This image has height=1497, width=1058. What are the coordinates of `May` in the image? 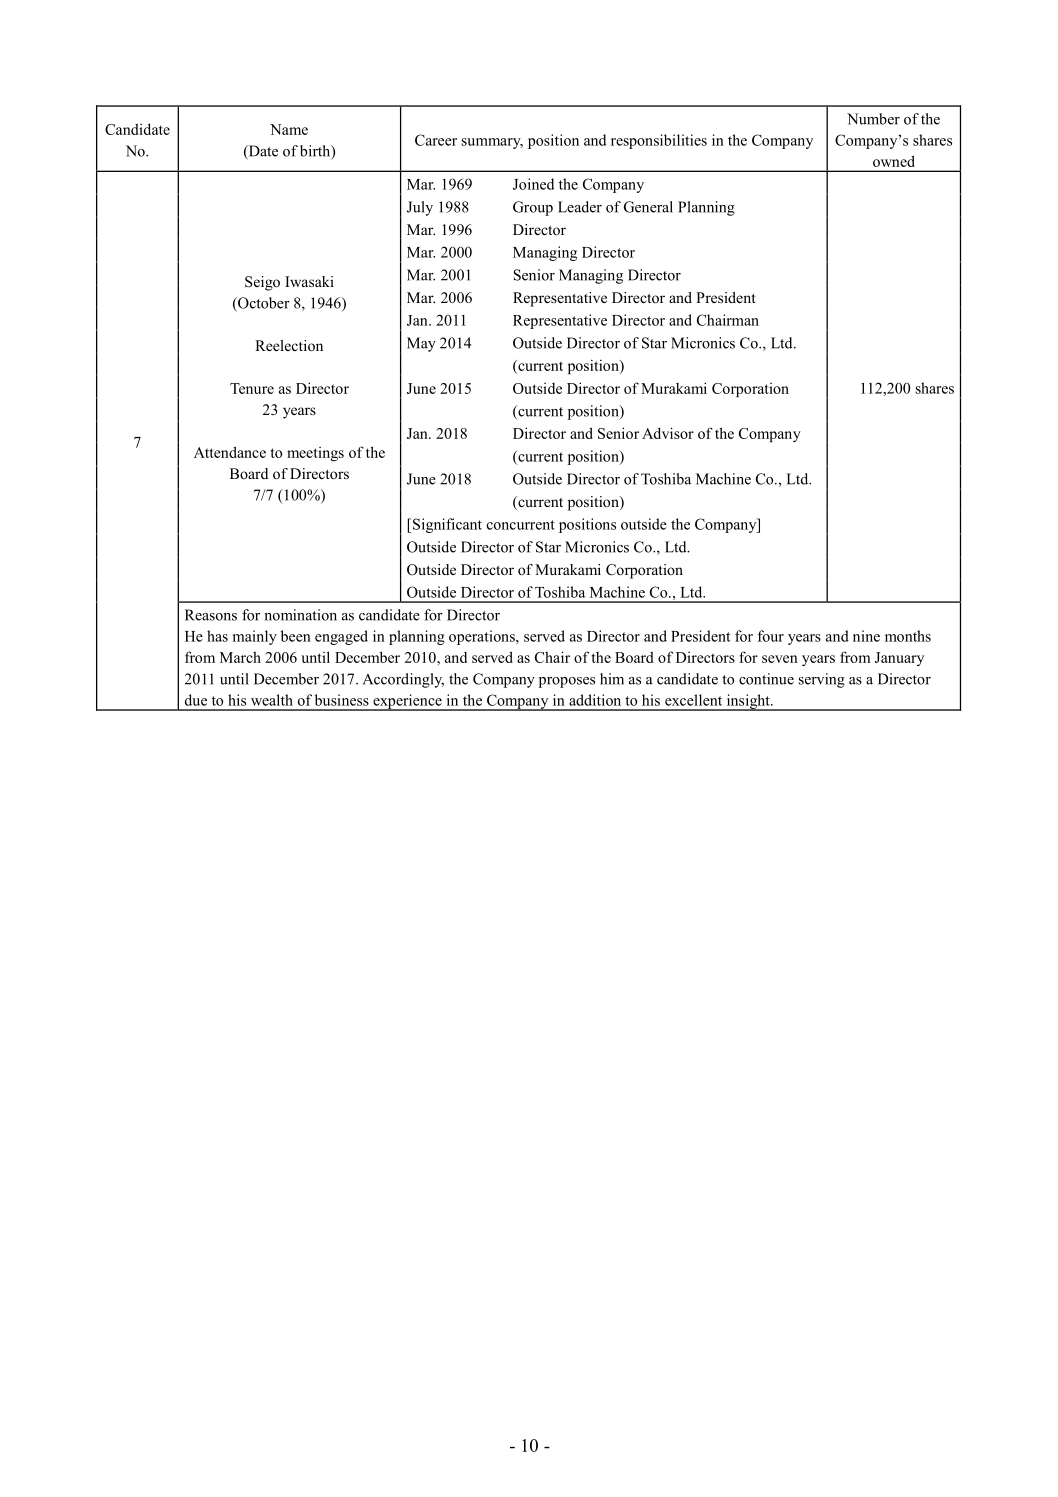 It's located at (421, 344).
